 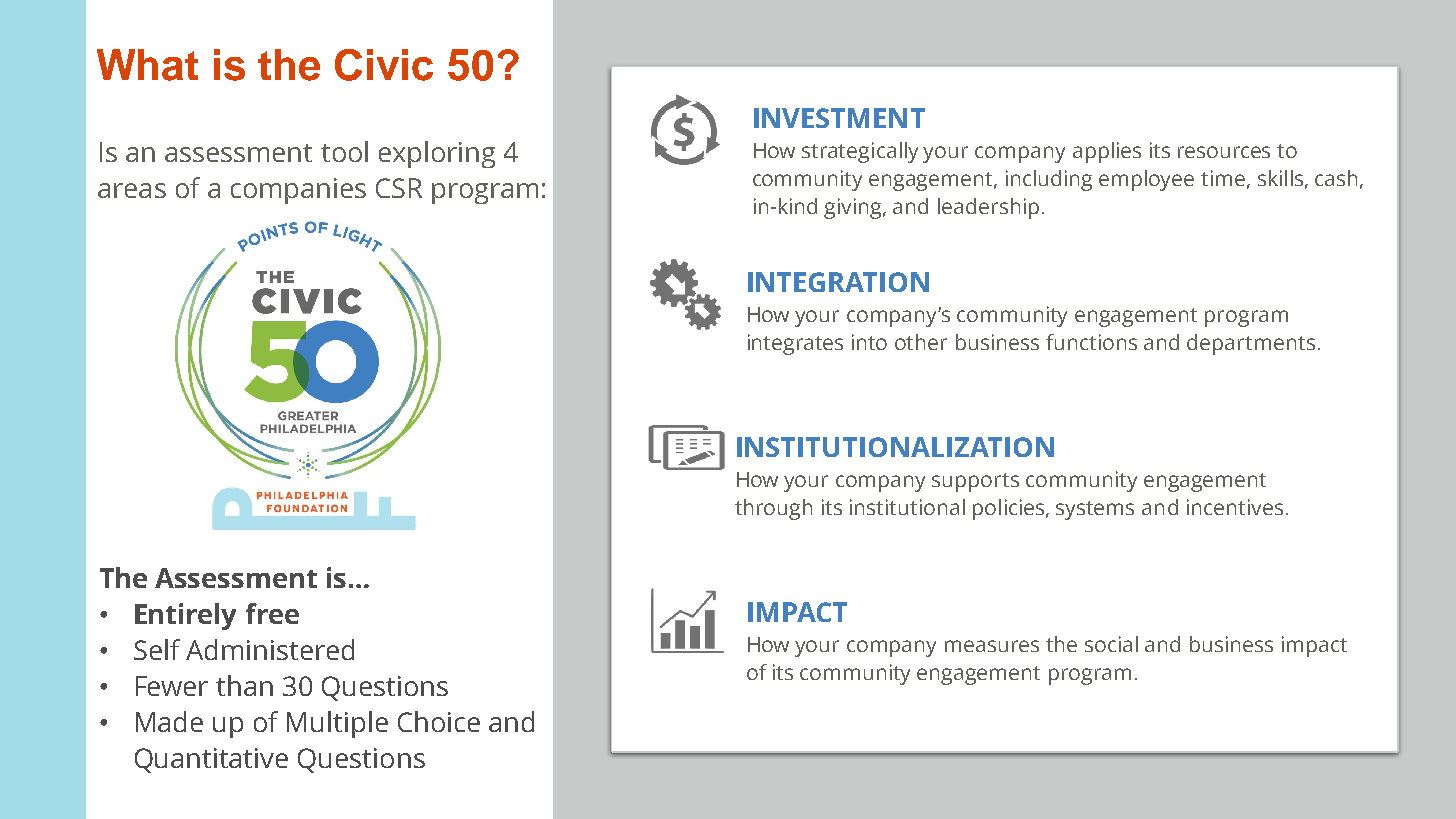 What do you see at coordinates (384, 65) in the page?
I see `Civic` at bounding box center [384, 65].
